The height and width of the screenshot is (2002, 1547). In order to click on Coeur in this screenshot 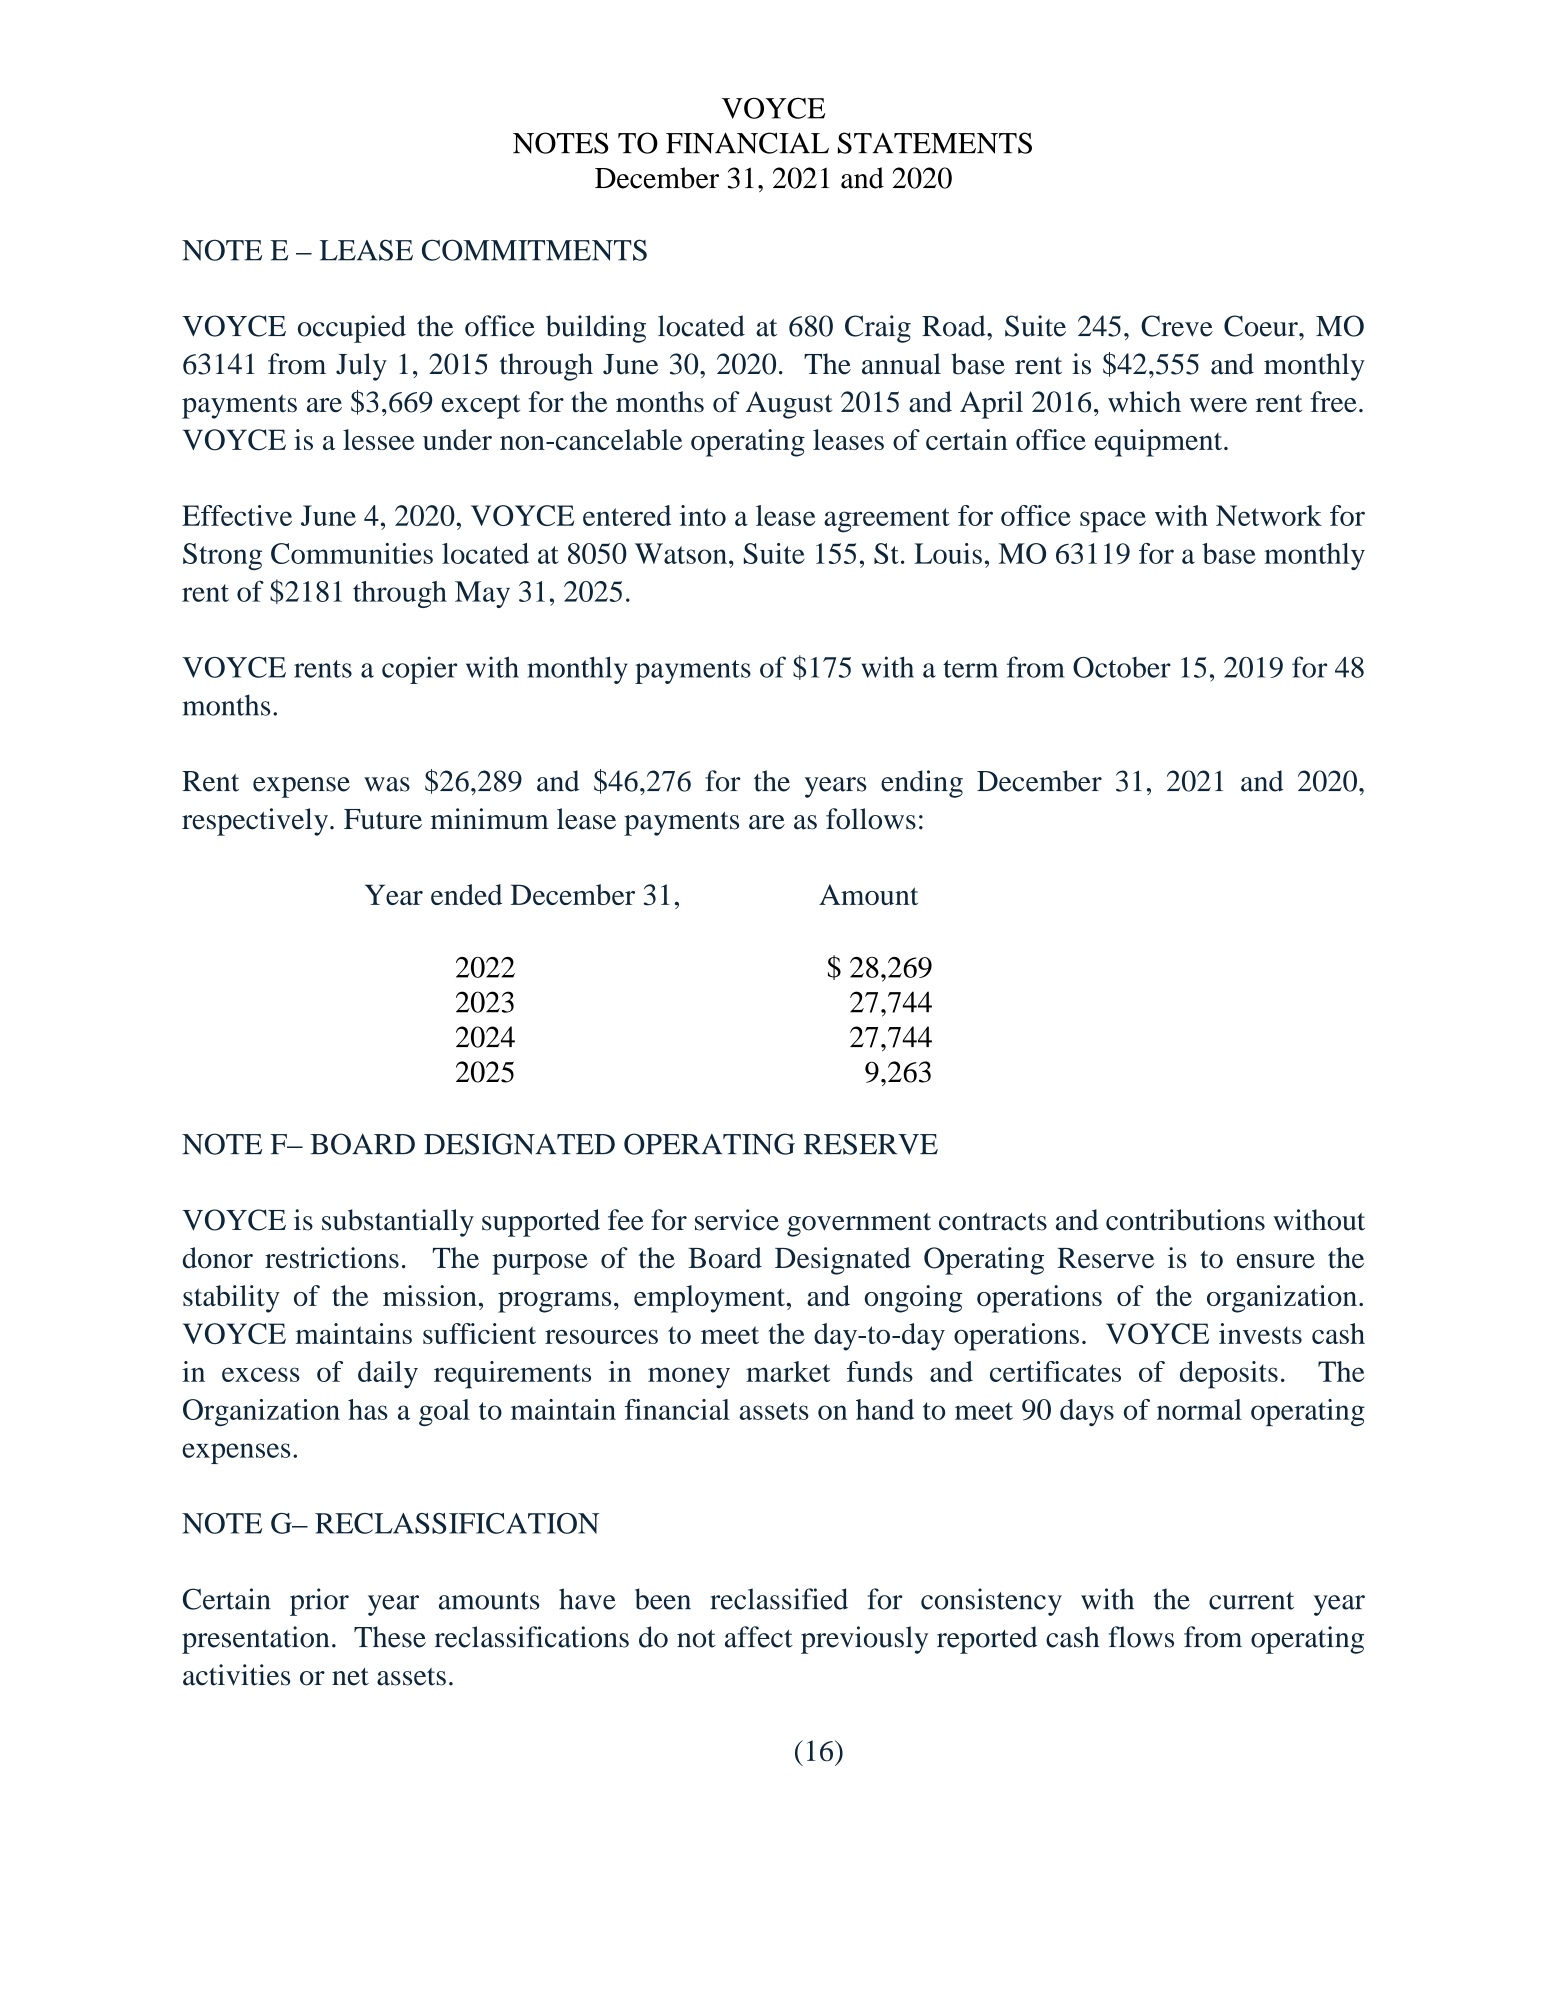, I will do `click(1262, 326)`.
